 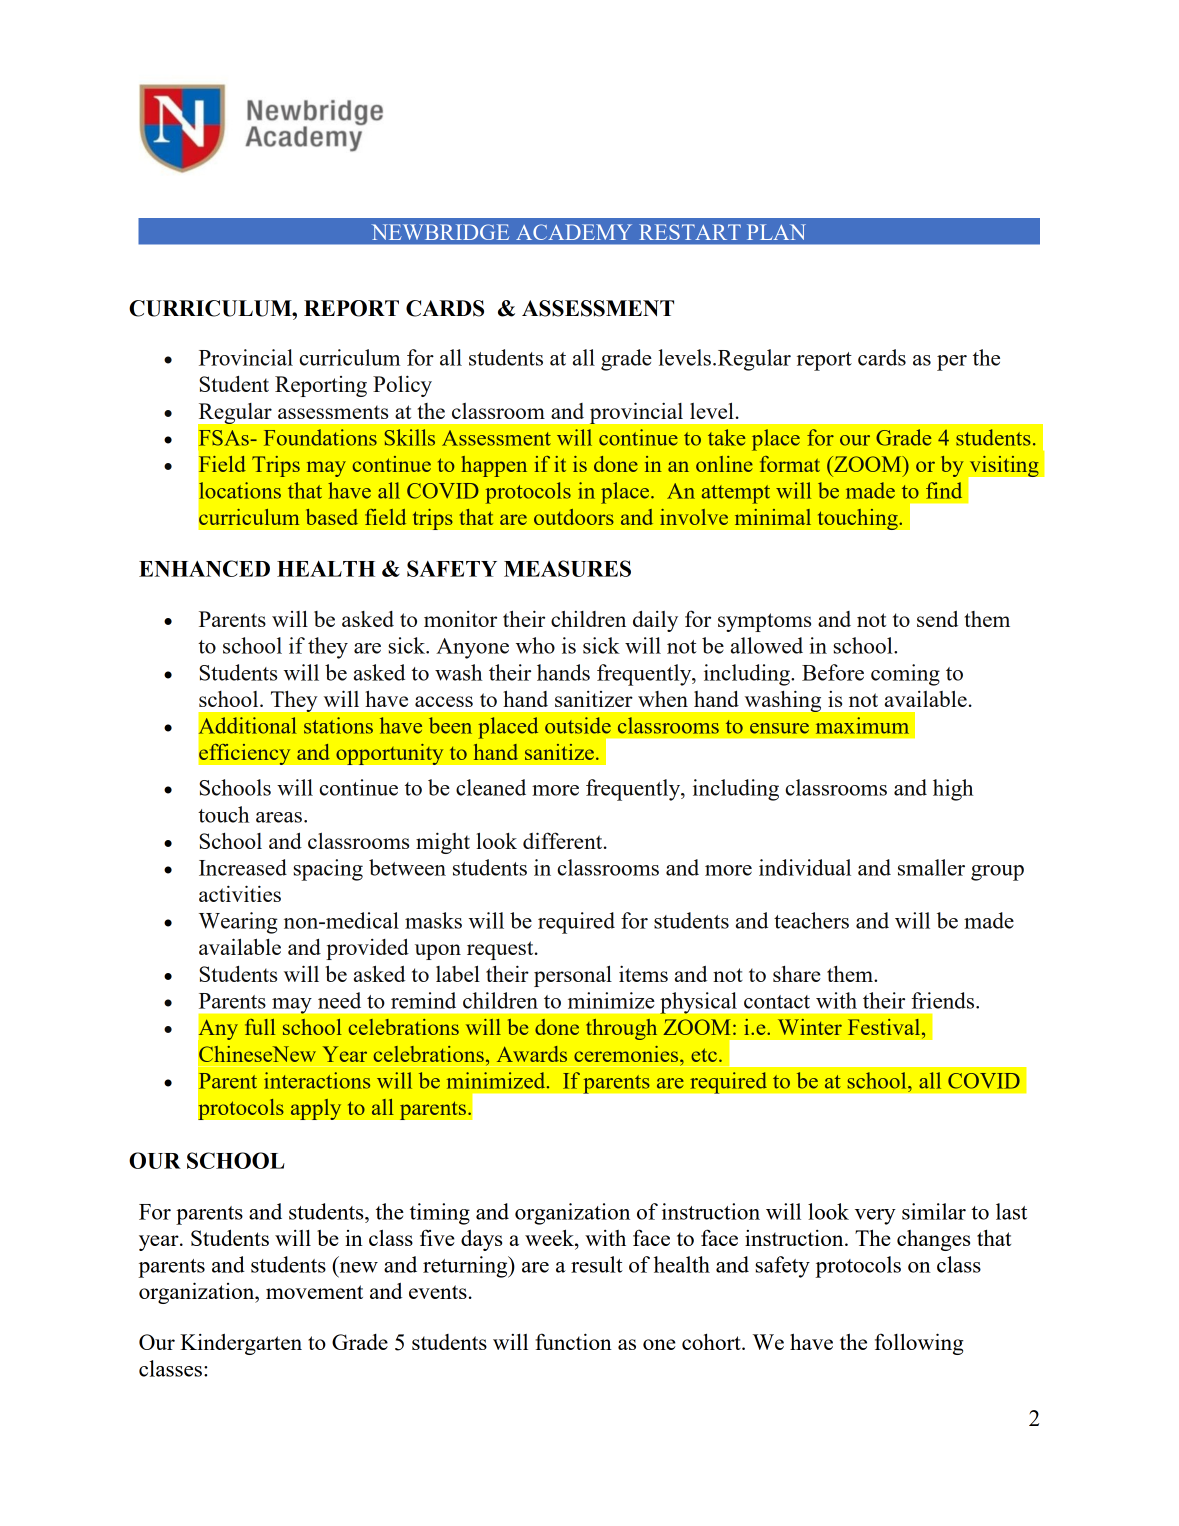 What do you see at coordinates (314, 1292) in the image?
I see `movement` at bounding box center [314, 1292].
